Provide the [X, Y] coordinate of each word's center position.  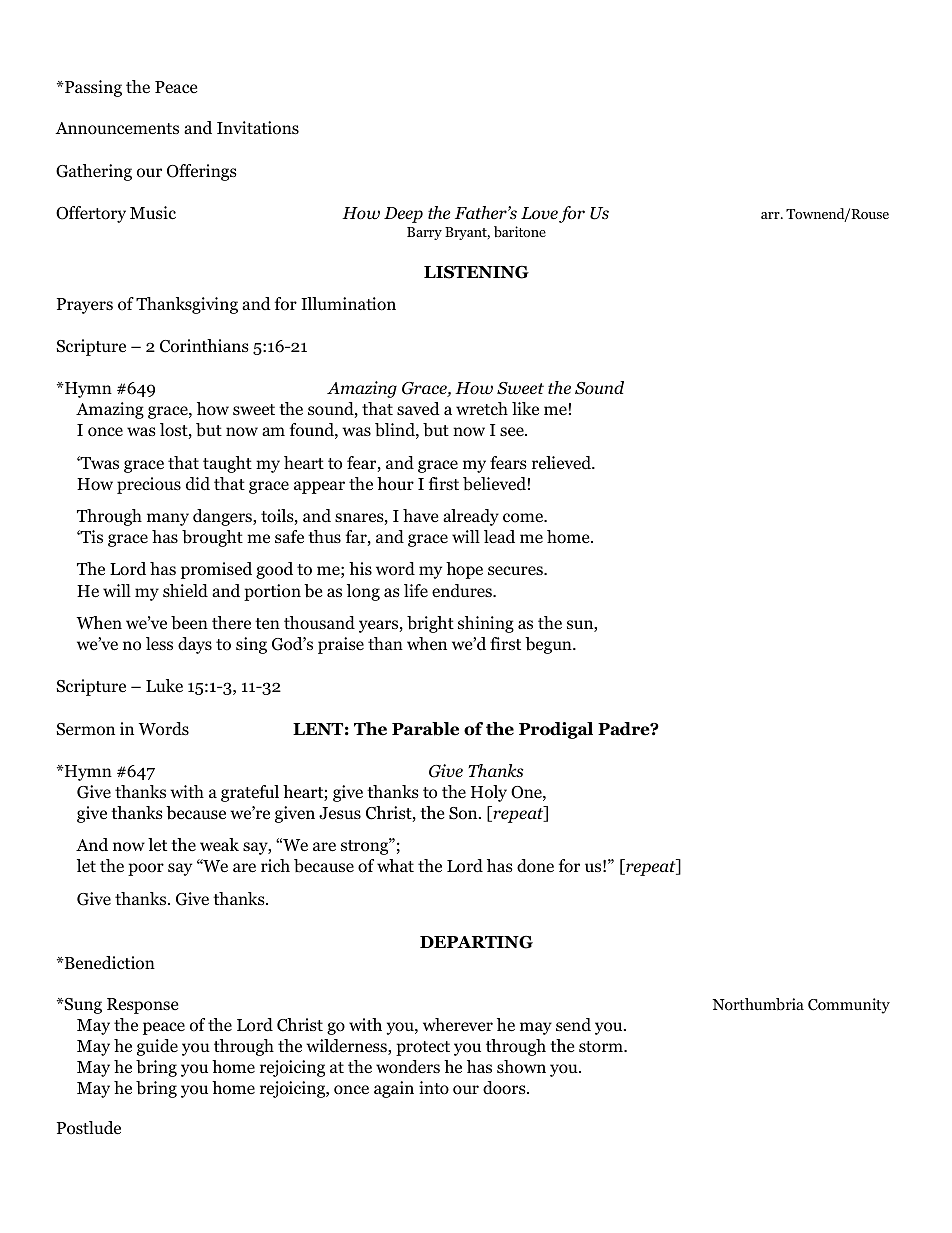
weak [219, 844]
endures [463, 591]
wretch [482, 409]
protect [423, 1048]
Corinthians [204, 346]
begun [549, 645]
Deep [403, 215]
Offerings [202, 172]
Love [539, 213]
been [189, 623]
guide [157, 1047]
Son [464, 813]
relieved [562, 463]
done [535, 866]
